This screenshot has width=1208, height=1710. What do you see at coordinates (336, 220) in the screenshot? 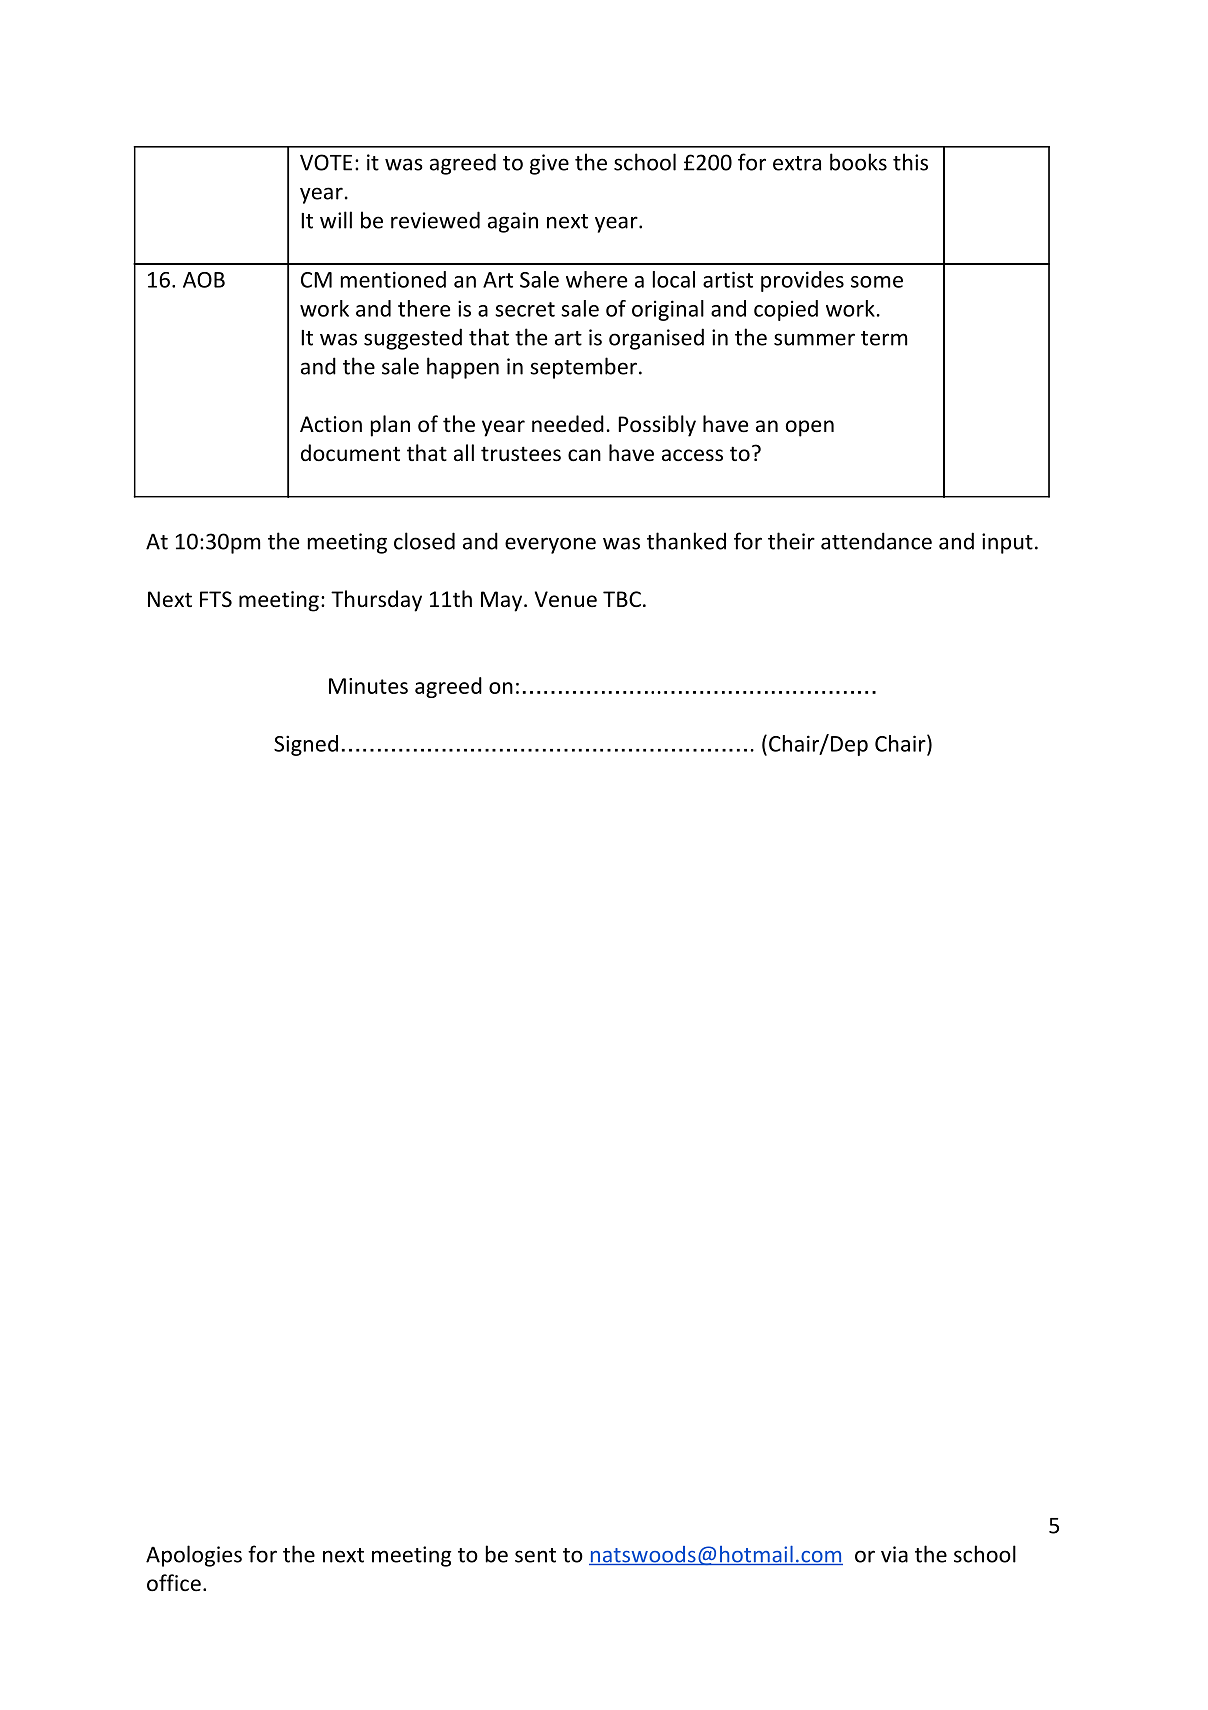
I see `will` at bounding box center [336, 220].
